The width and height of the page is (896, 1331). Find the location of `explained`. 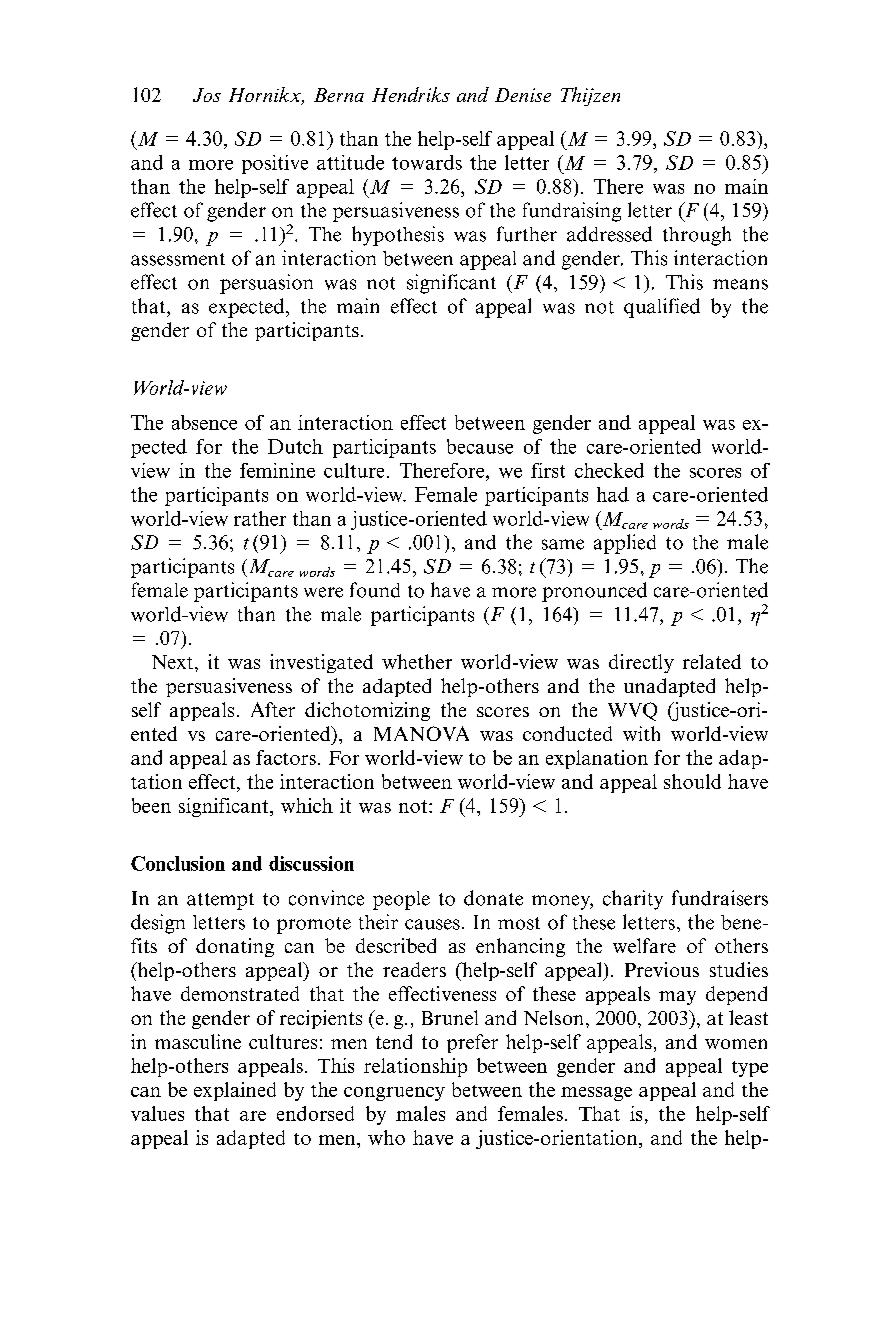

explained is located at coordinates (235, 1091).
